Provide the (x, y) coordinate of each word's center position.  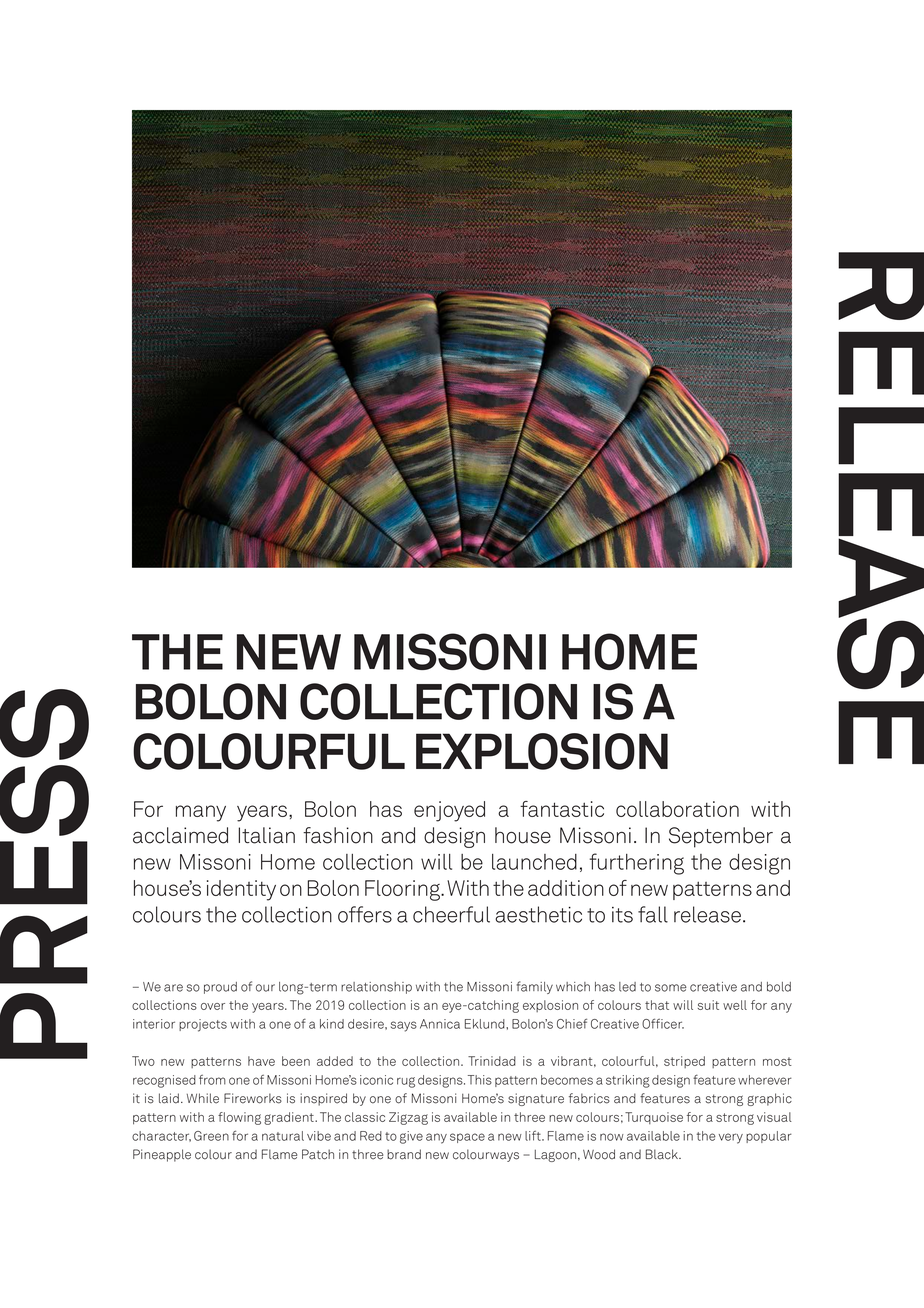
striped (684, 1062)
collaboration (677, 809)
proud (220, 988)
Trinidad (492, 1061)
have (261, 1061)
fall (653, 914)
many (201, 813)
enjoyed (449, 811)
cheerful (451, 914)
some (671, 988)
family (534, 987)
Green (211, 1136)
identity (241, 890)
